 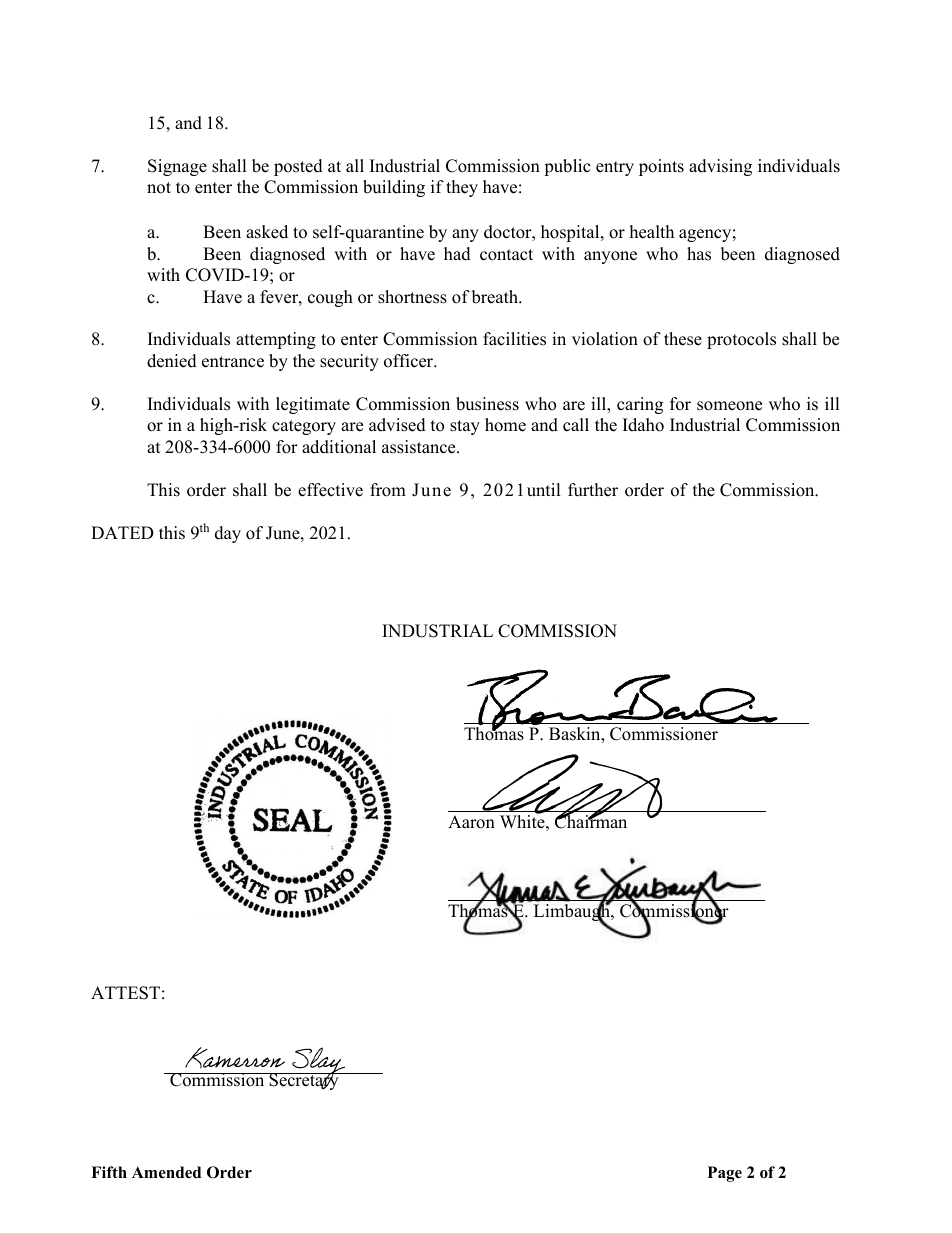 I want to click on day, so click(x=228, y=534).
